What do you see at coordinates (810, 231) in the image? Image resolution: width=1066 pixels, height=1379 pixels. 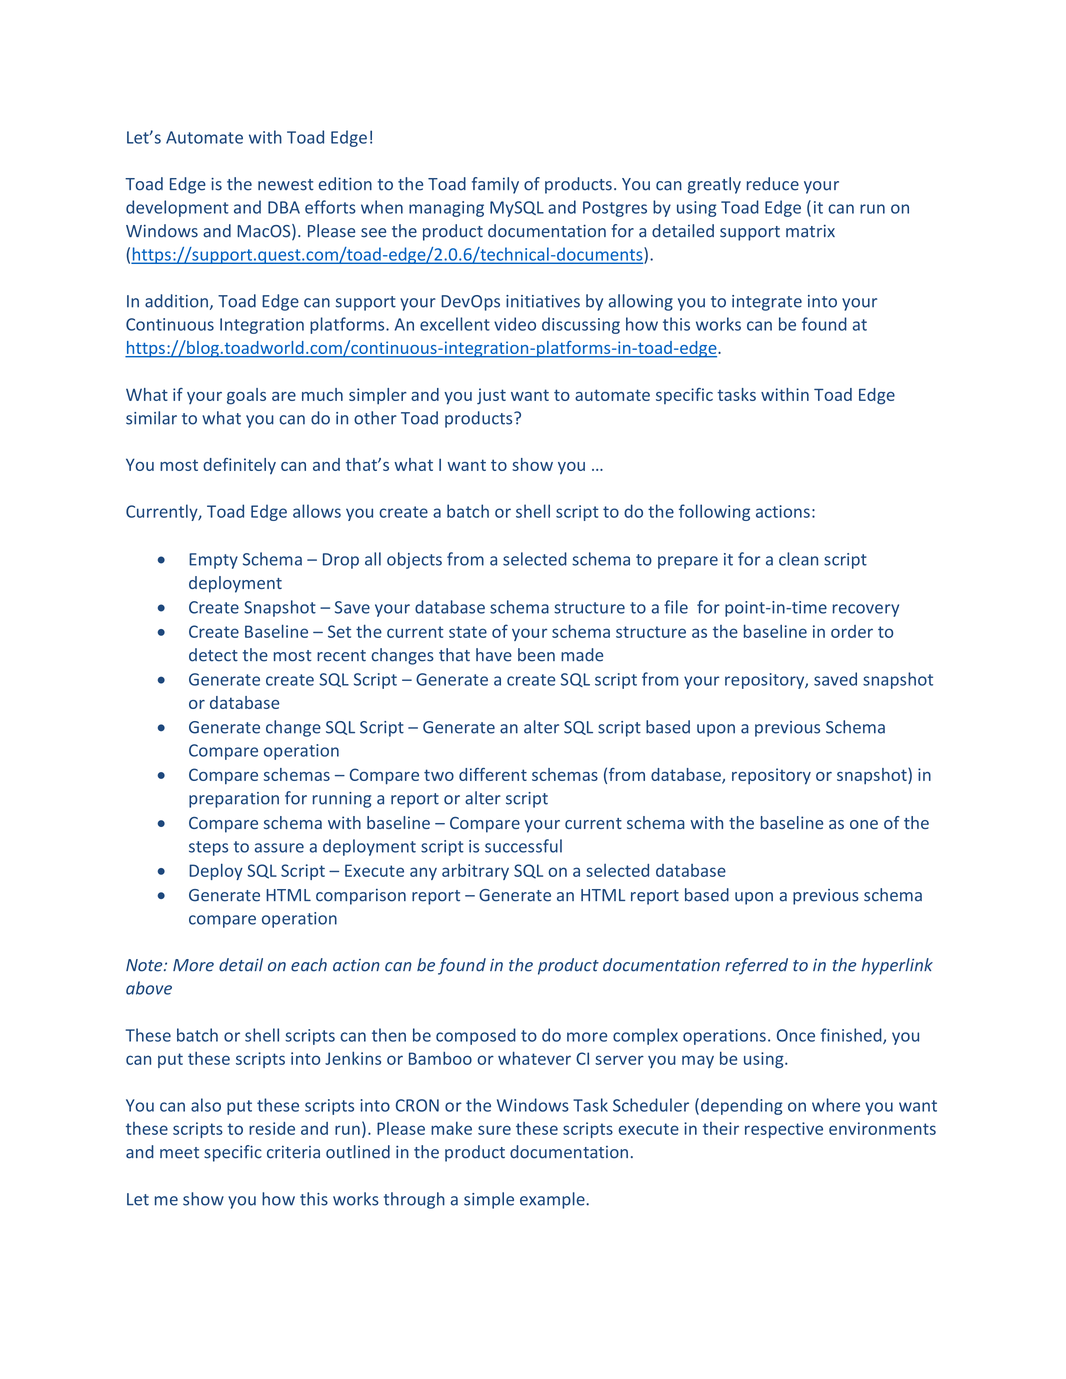 I see `matrix` at bounding box center [810, 231].
